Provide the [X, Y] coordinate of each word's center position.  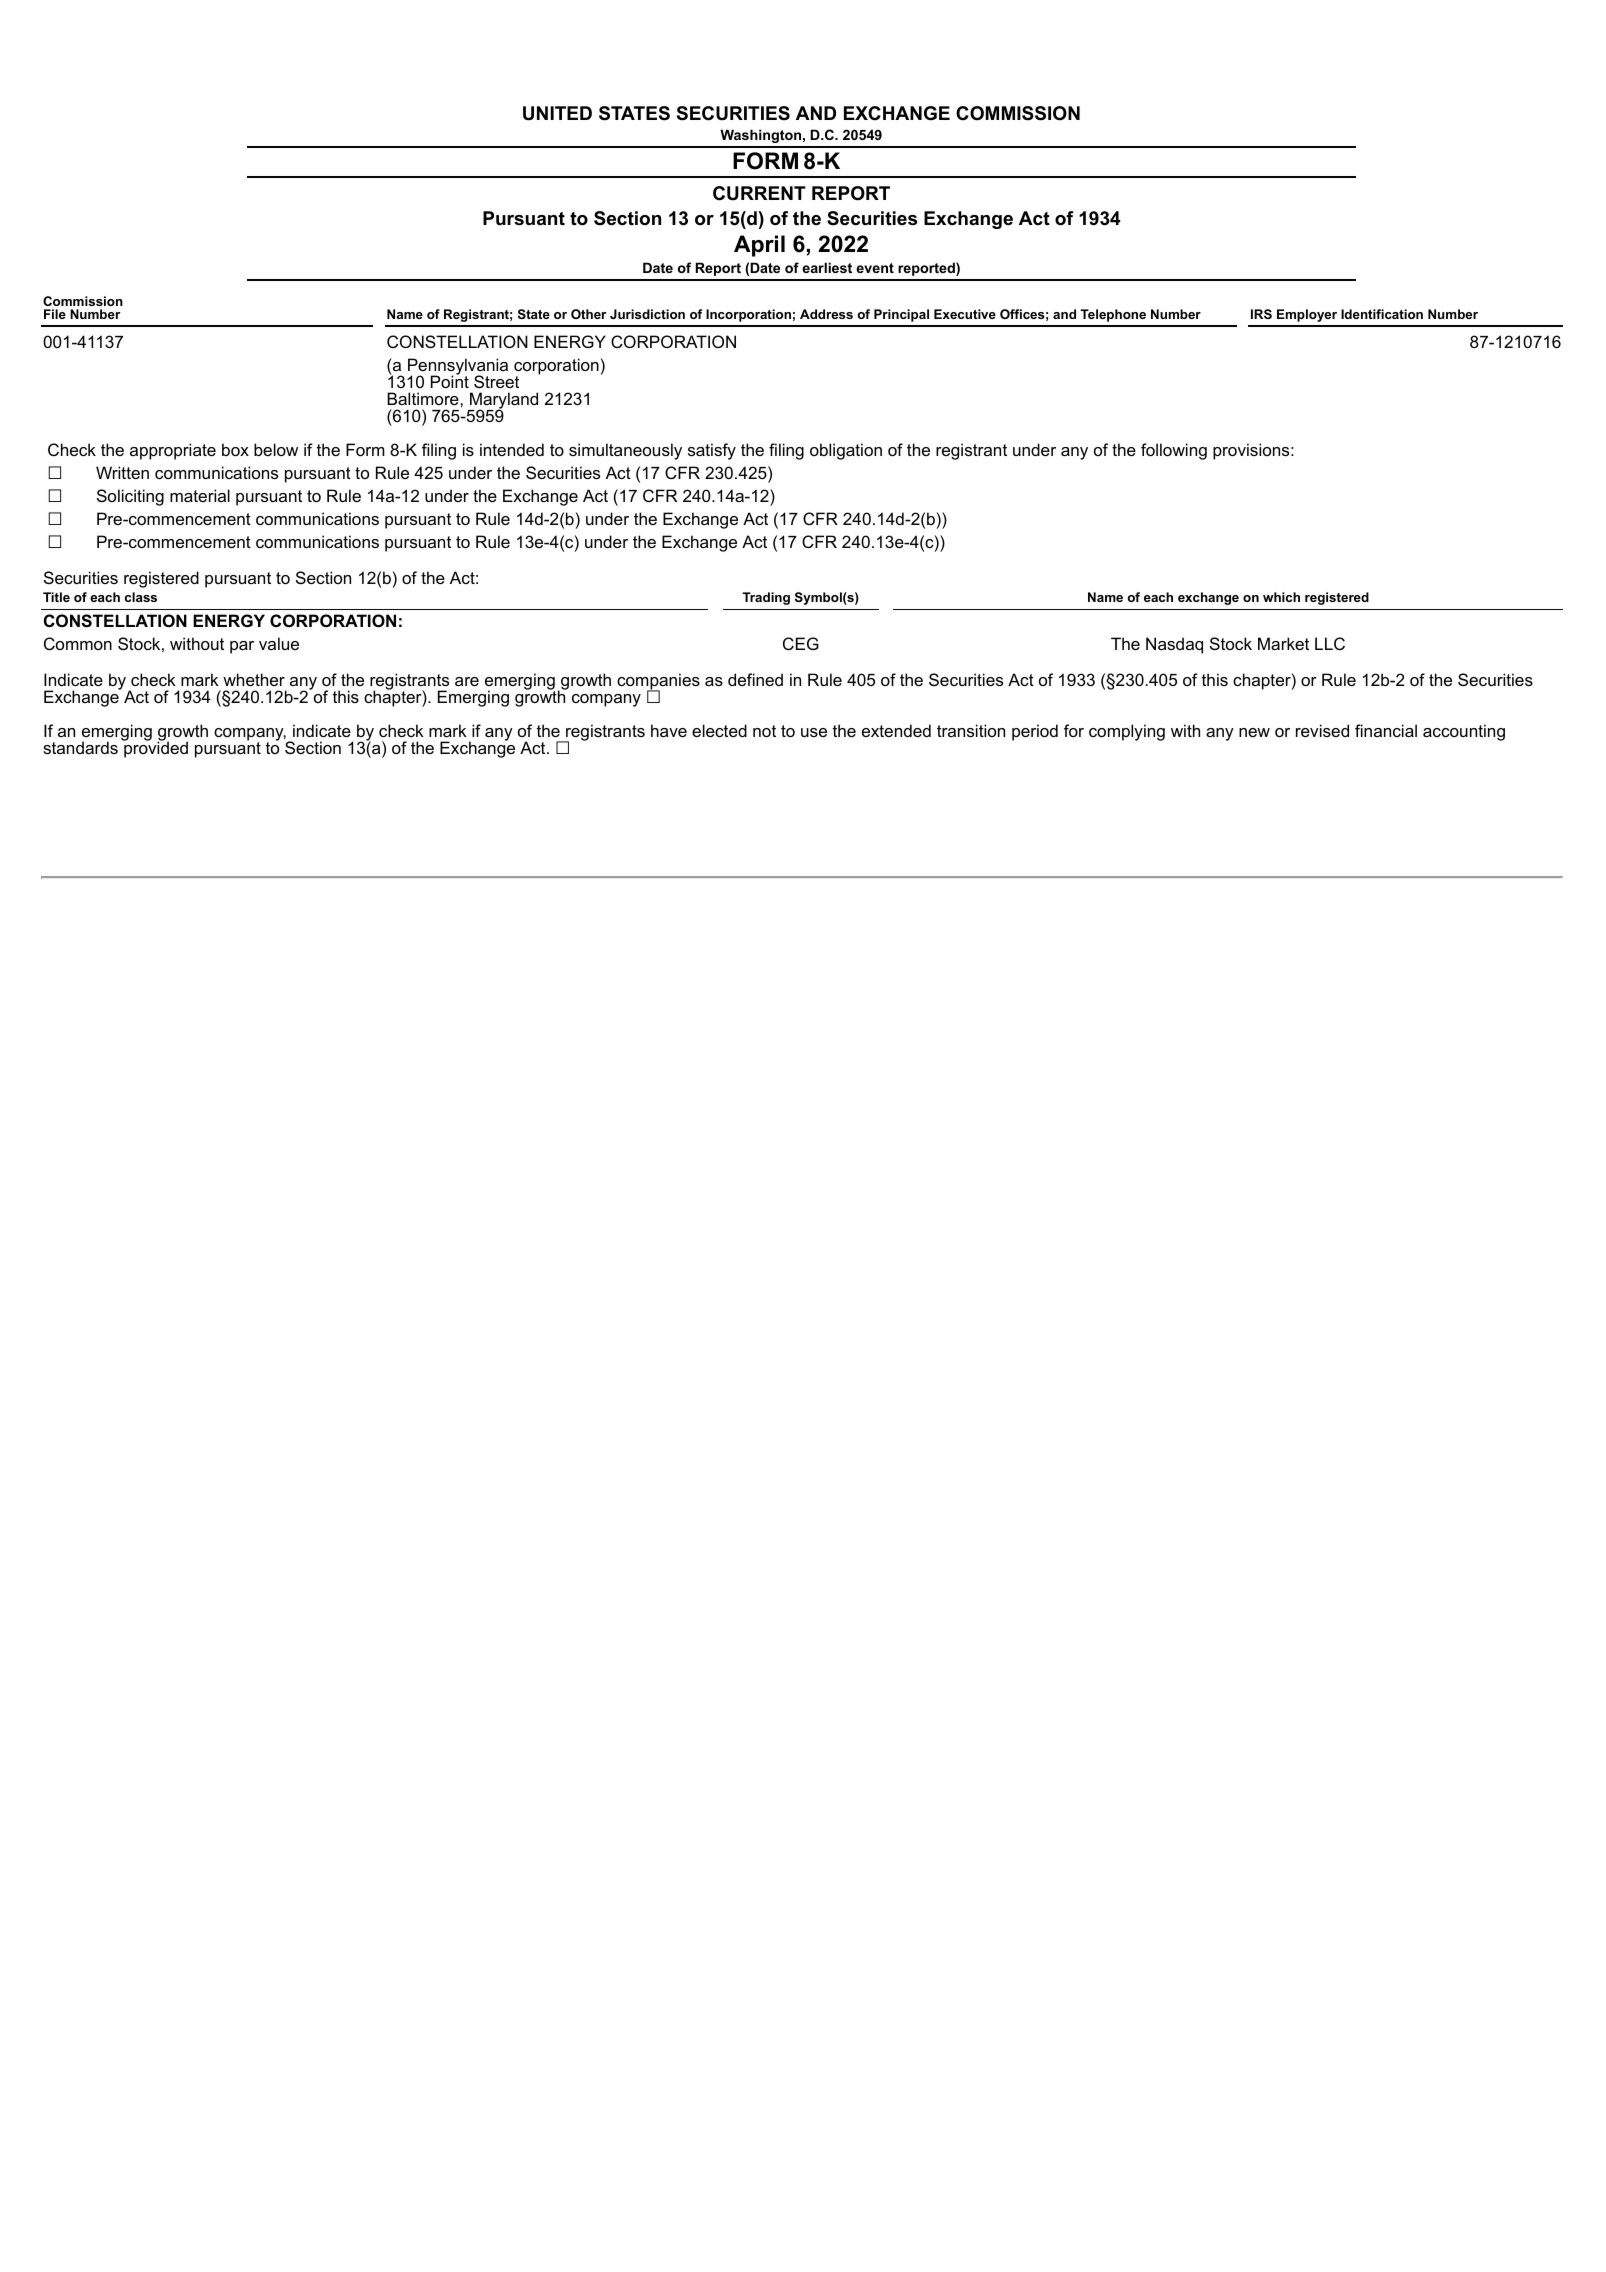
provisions [1251, 451]
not [764, 731]
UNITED [557, 113]
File [55, 314]
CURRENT [759, 193]
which [1281, 597]
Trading [766, 598]
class [141, 597]
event [875, 268]
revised [1322, 730]
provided [155, 749]
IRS [1261, 314]
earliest [827, 267]
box [235, 449]
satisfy [712, 451]
